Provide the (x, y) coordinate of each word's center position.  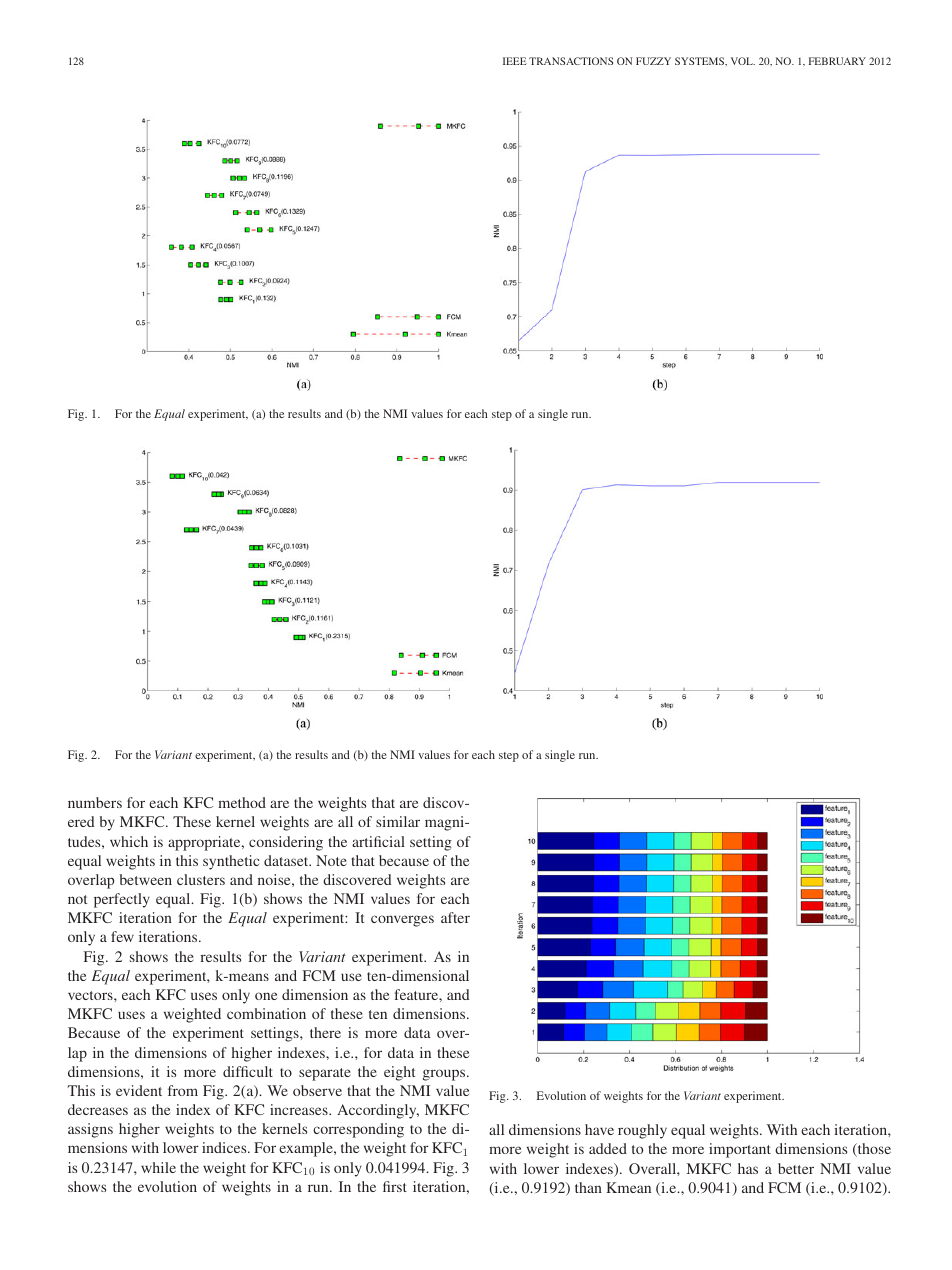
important (740, 1150)
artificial (378, 841)
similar (398, 821)
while (158, 1167)
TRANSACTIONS (571, 61)
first (395, 1186)
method (242, 802)
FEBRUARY (837, 61)
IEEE (515, 61)
